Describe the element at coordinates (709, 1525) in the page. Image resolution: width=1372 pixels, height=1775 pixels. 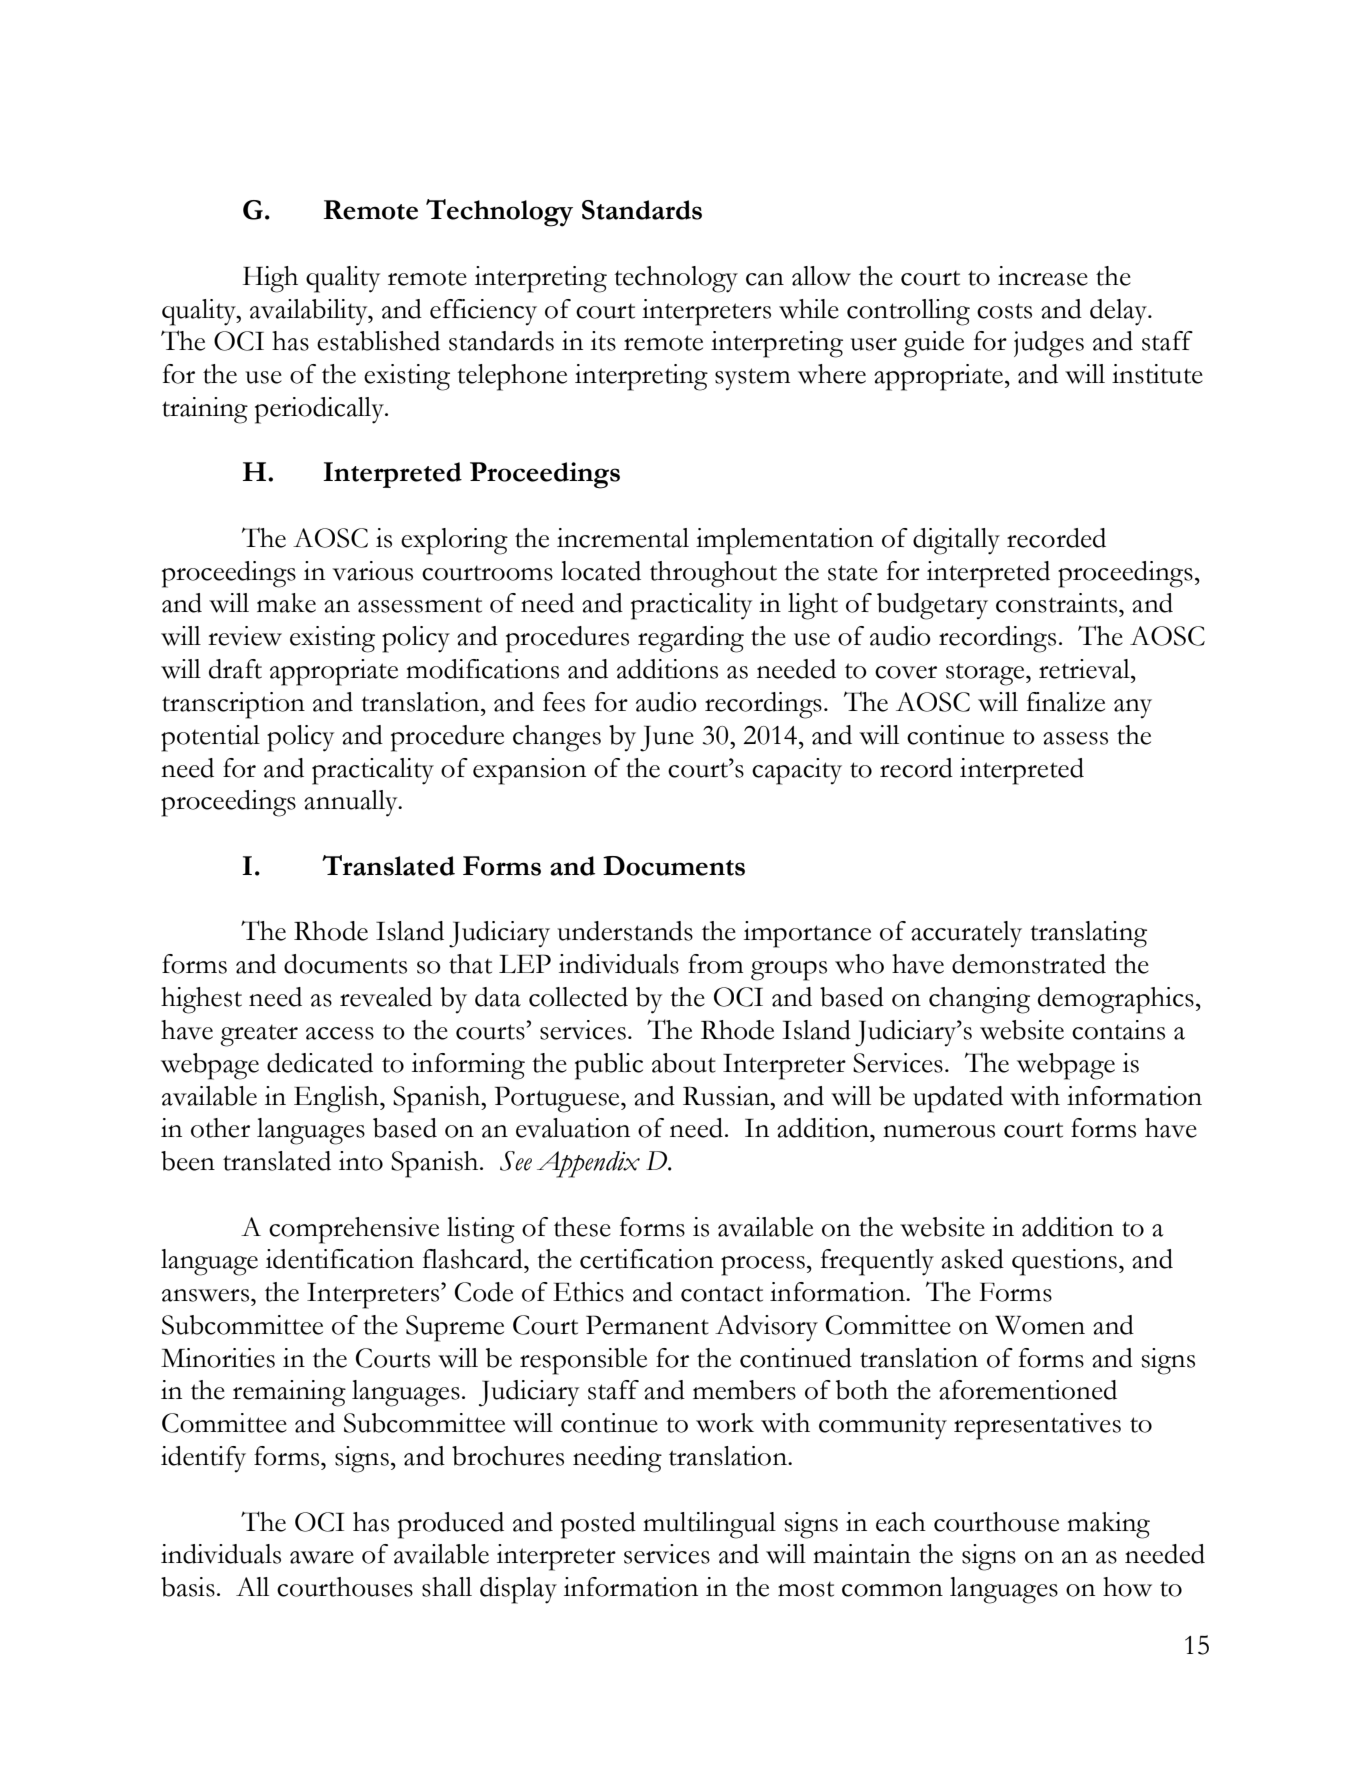
I see `multilingual` at that location.
